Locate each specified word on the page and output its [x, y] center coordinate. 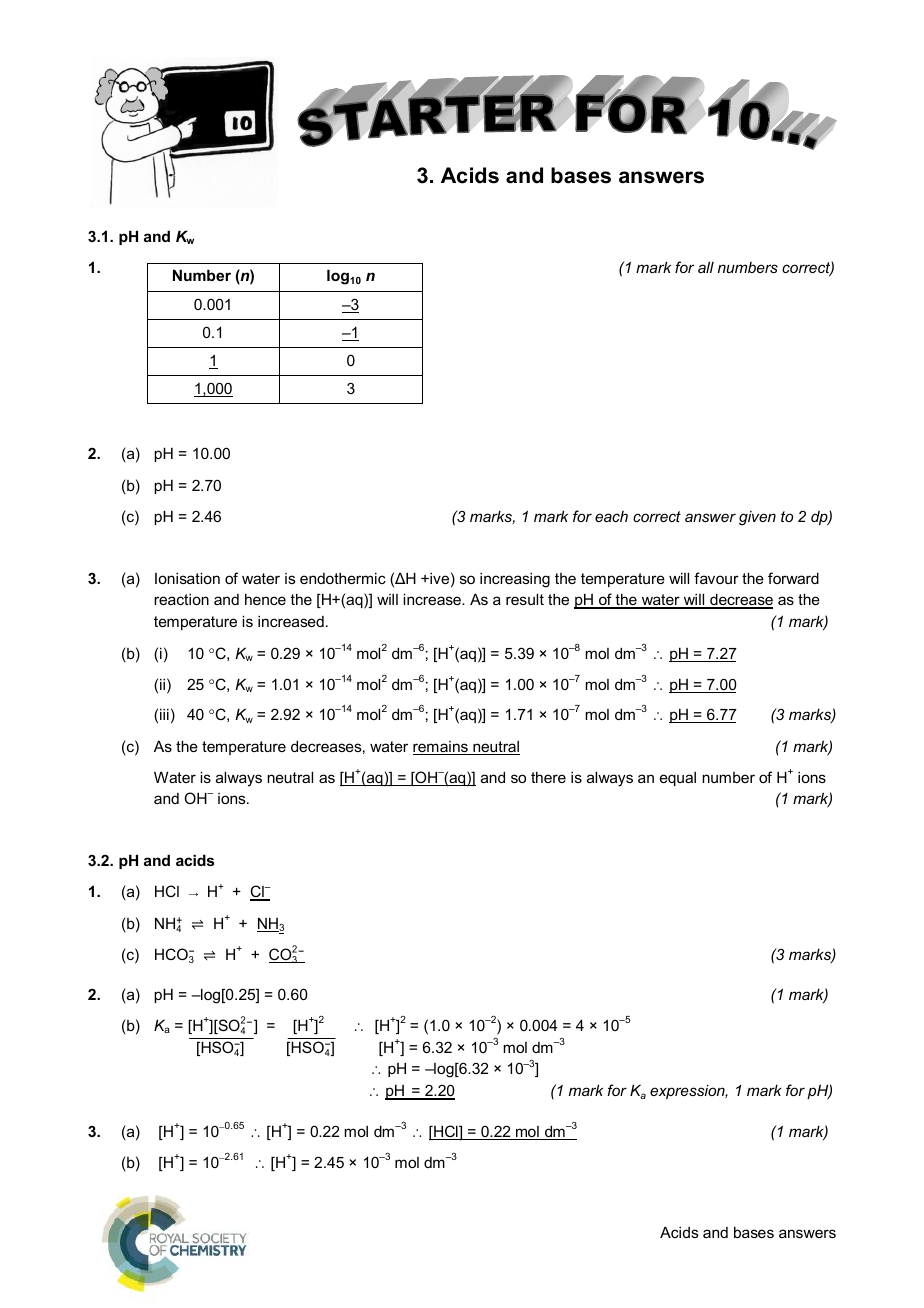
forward [793, 578]
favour [716, 578]
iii [164, 714]
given [757, 518]
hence [265, 599]
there [548, 777]
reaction [181, 599]
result [525, 599]
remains [441, 748]
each [611, 516]
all [706, 267]
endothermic [343, 578]
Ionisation [187, 578]
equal [678, 779]
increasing [515, 580]
